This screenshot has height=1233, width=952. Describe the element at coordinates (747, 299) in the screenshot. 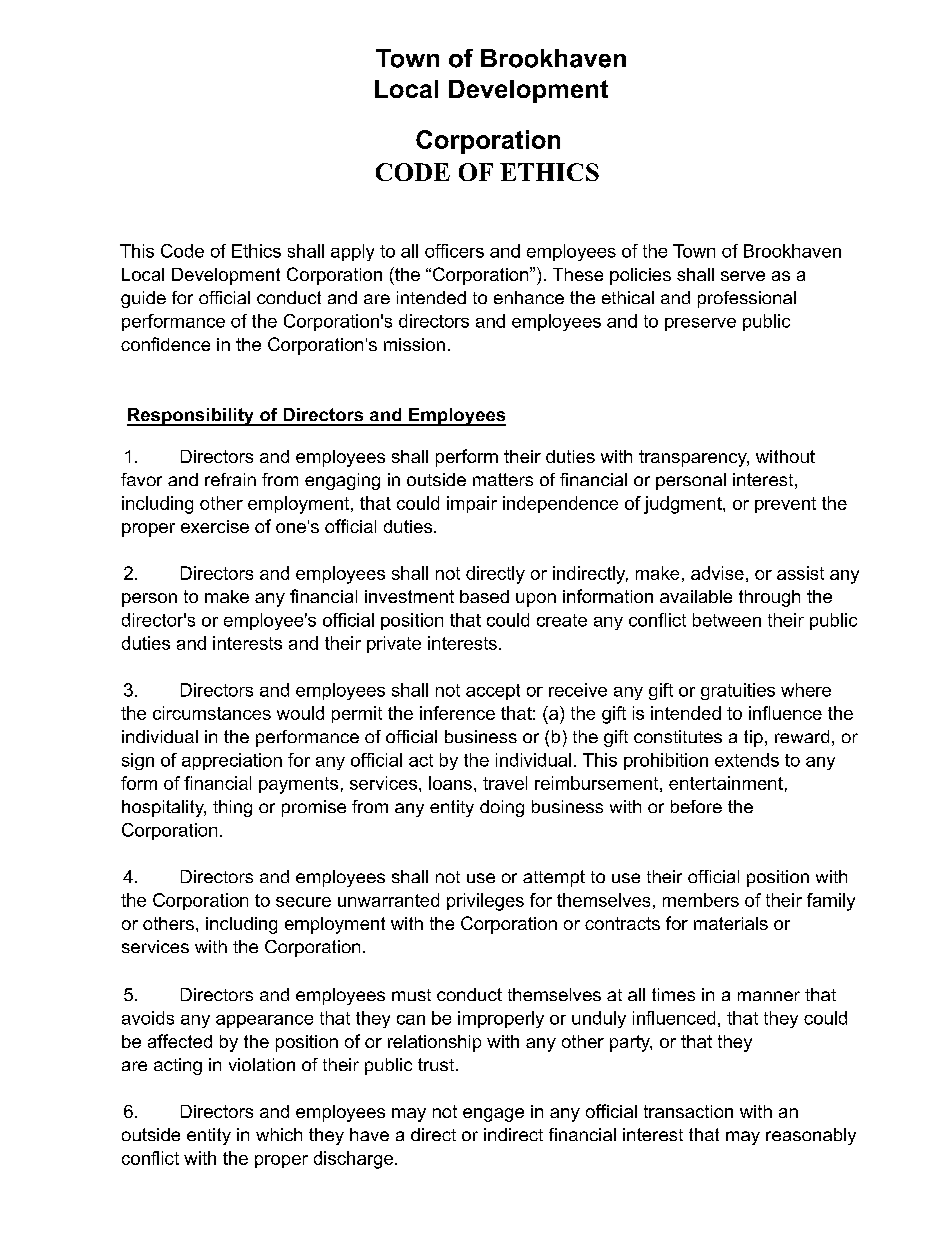

I see `professional` at that location.
